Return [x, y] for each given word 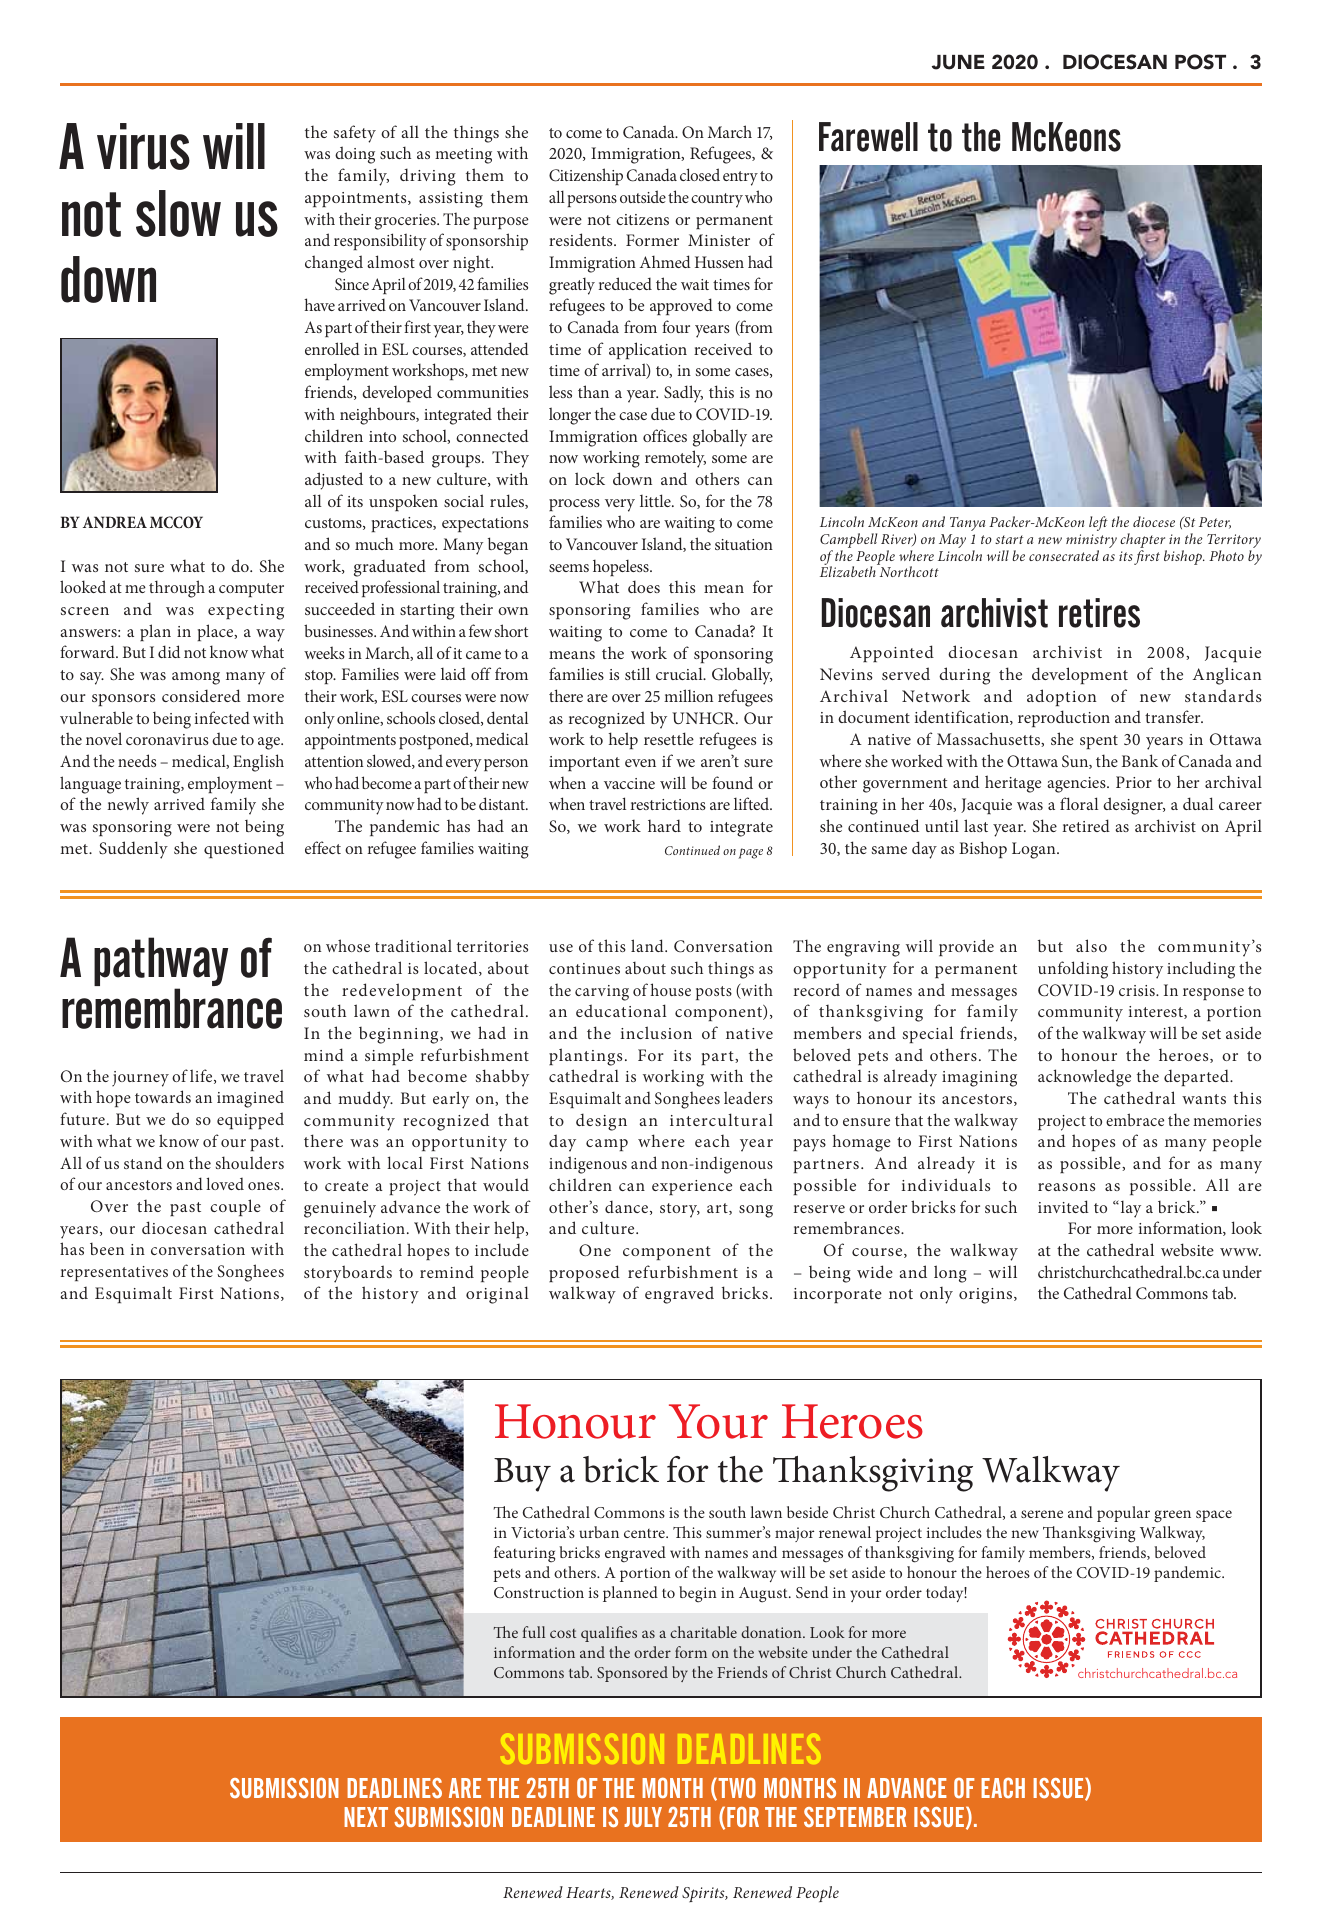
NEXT [366, 1817]
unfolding [1073, 970]
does [644, 586]
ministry [1091, 542]
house [671, 989]
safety [355, 134]
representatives [114, 1273]
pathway [161, 963]
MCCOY [176, 522]
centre [645, 1533]
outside [643, 196]
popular [1123, 1514]
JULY [643, 1817]
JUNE [958, 62]
